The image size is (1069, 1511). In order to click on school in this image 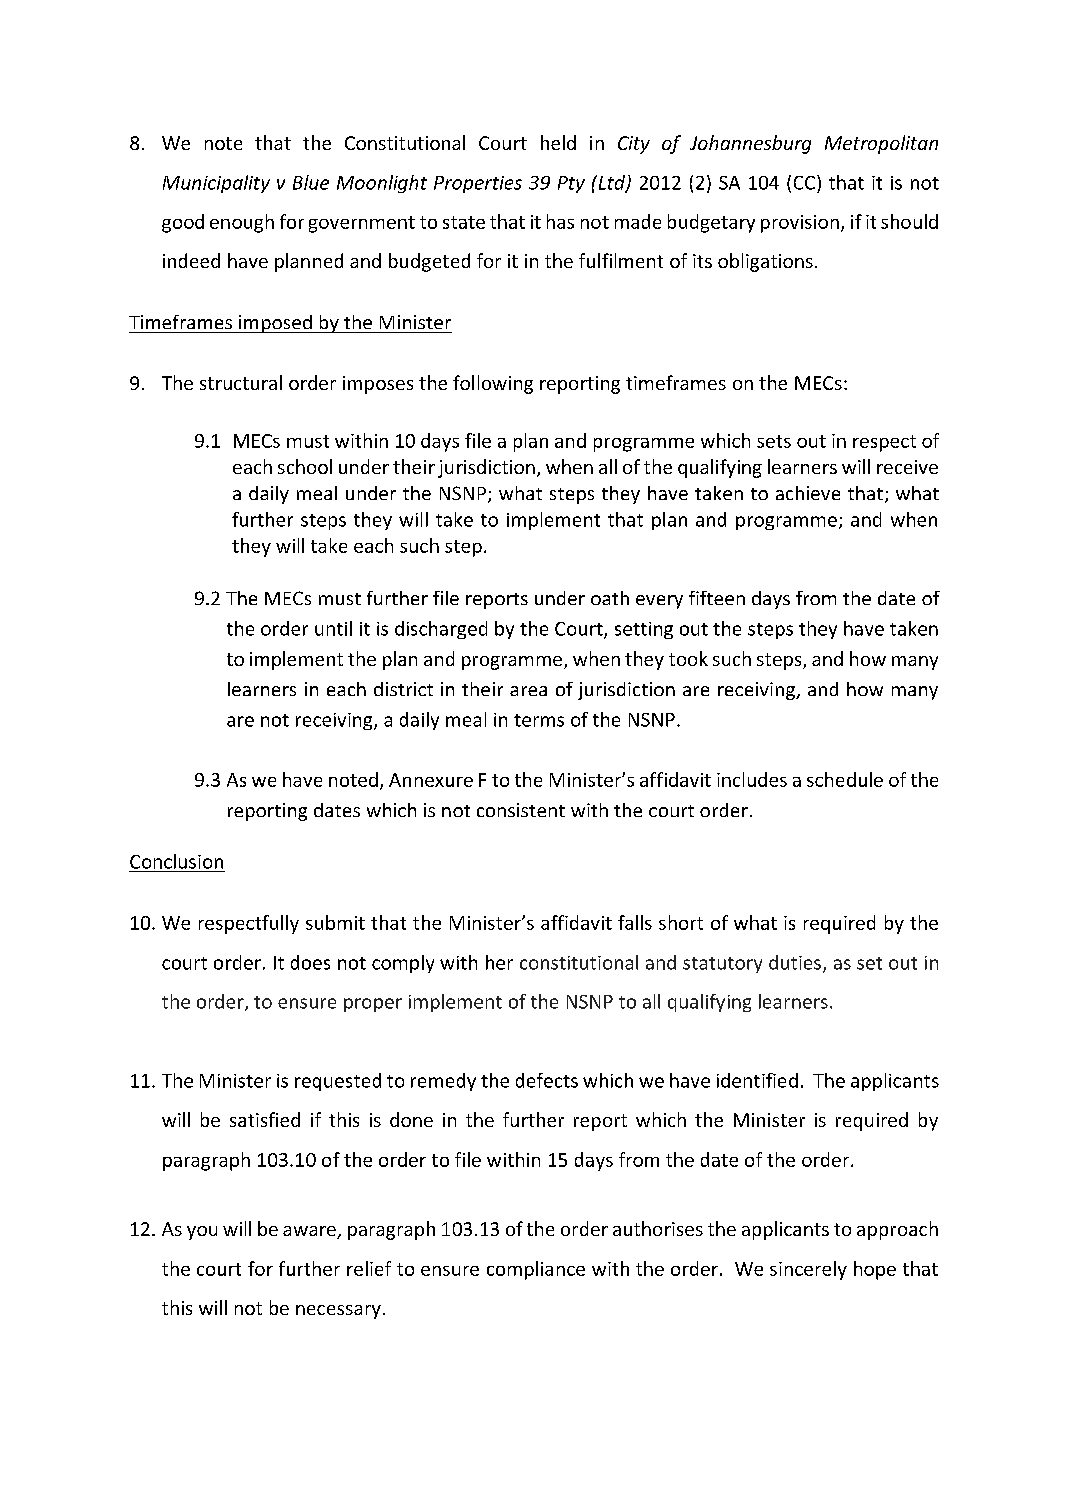, I will do `click(305, 466)`.
